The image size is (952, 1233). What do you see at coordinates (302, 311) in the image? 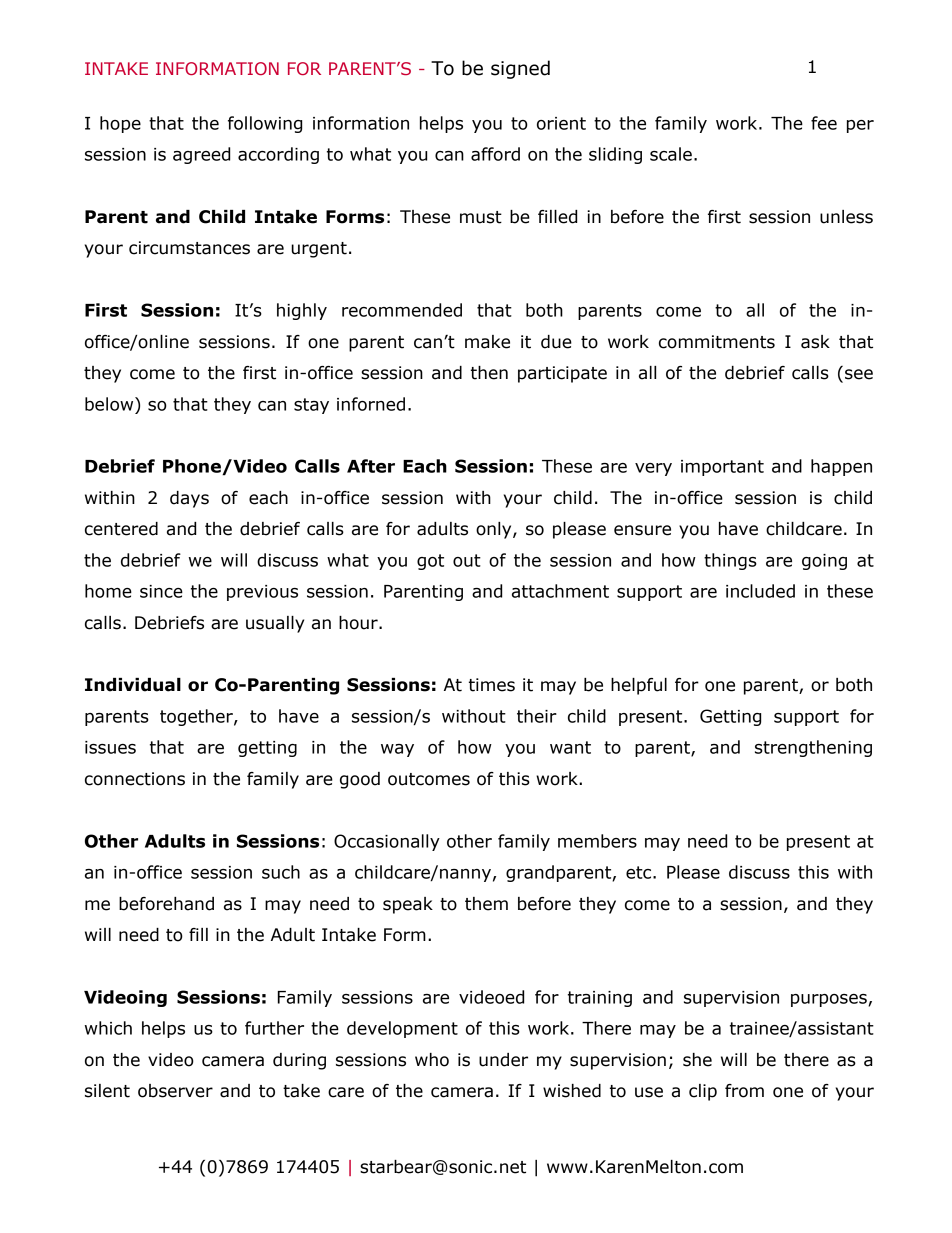
I see `highly` at bounding box center [302, 311].
